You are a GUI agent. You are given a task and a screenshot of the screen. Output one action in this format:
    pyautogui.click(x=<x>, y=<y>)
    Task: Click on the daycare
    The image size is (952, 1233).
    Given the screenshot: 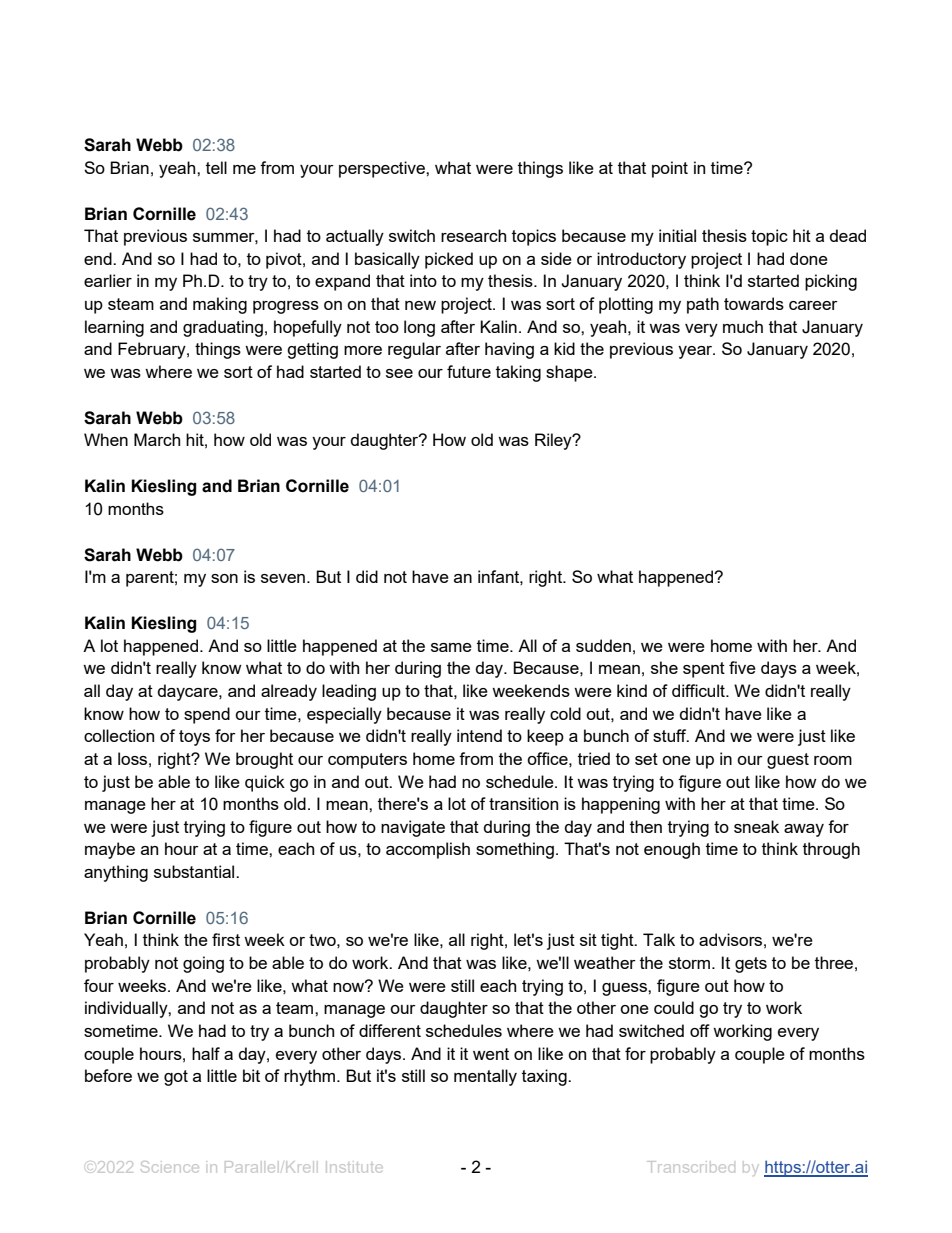 What is the action you would take?
    pyautogui.click(x=189, y=692)
